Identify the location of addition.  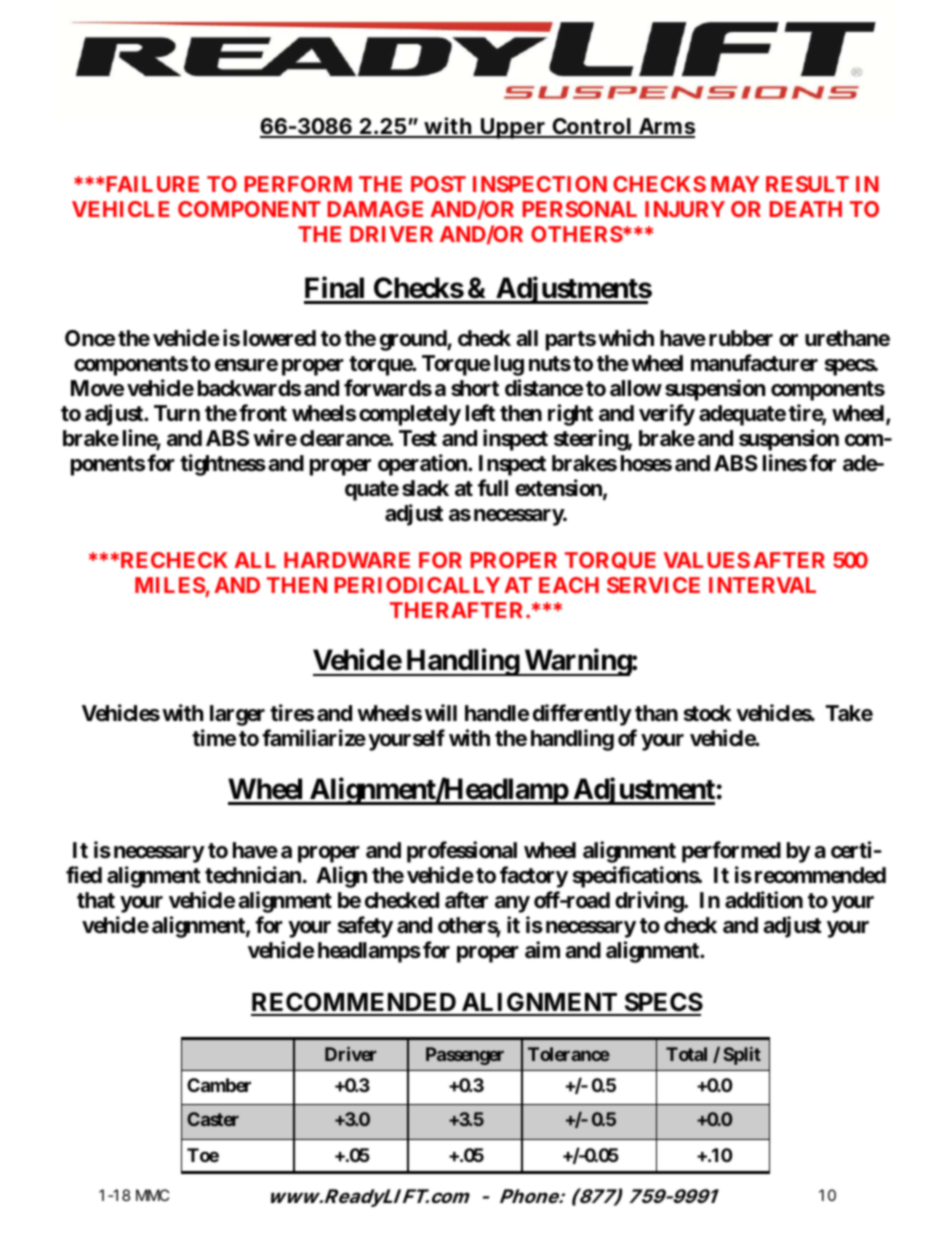
(764, 900).
